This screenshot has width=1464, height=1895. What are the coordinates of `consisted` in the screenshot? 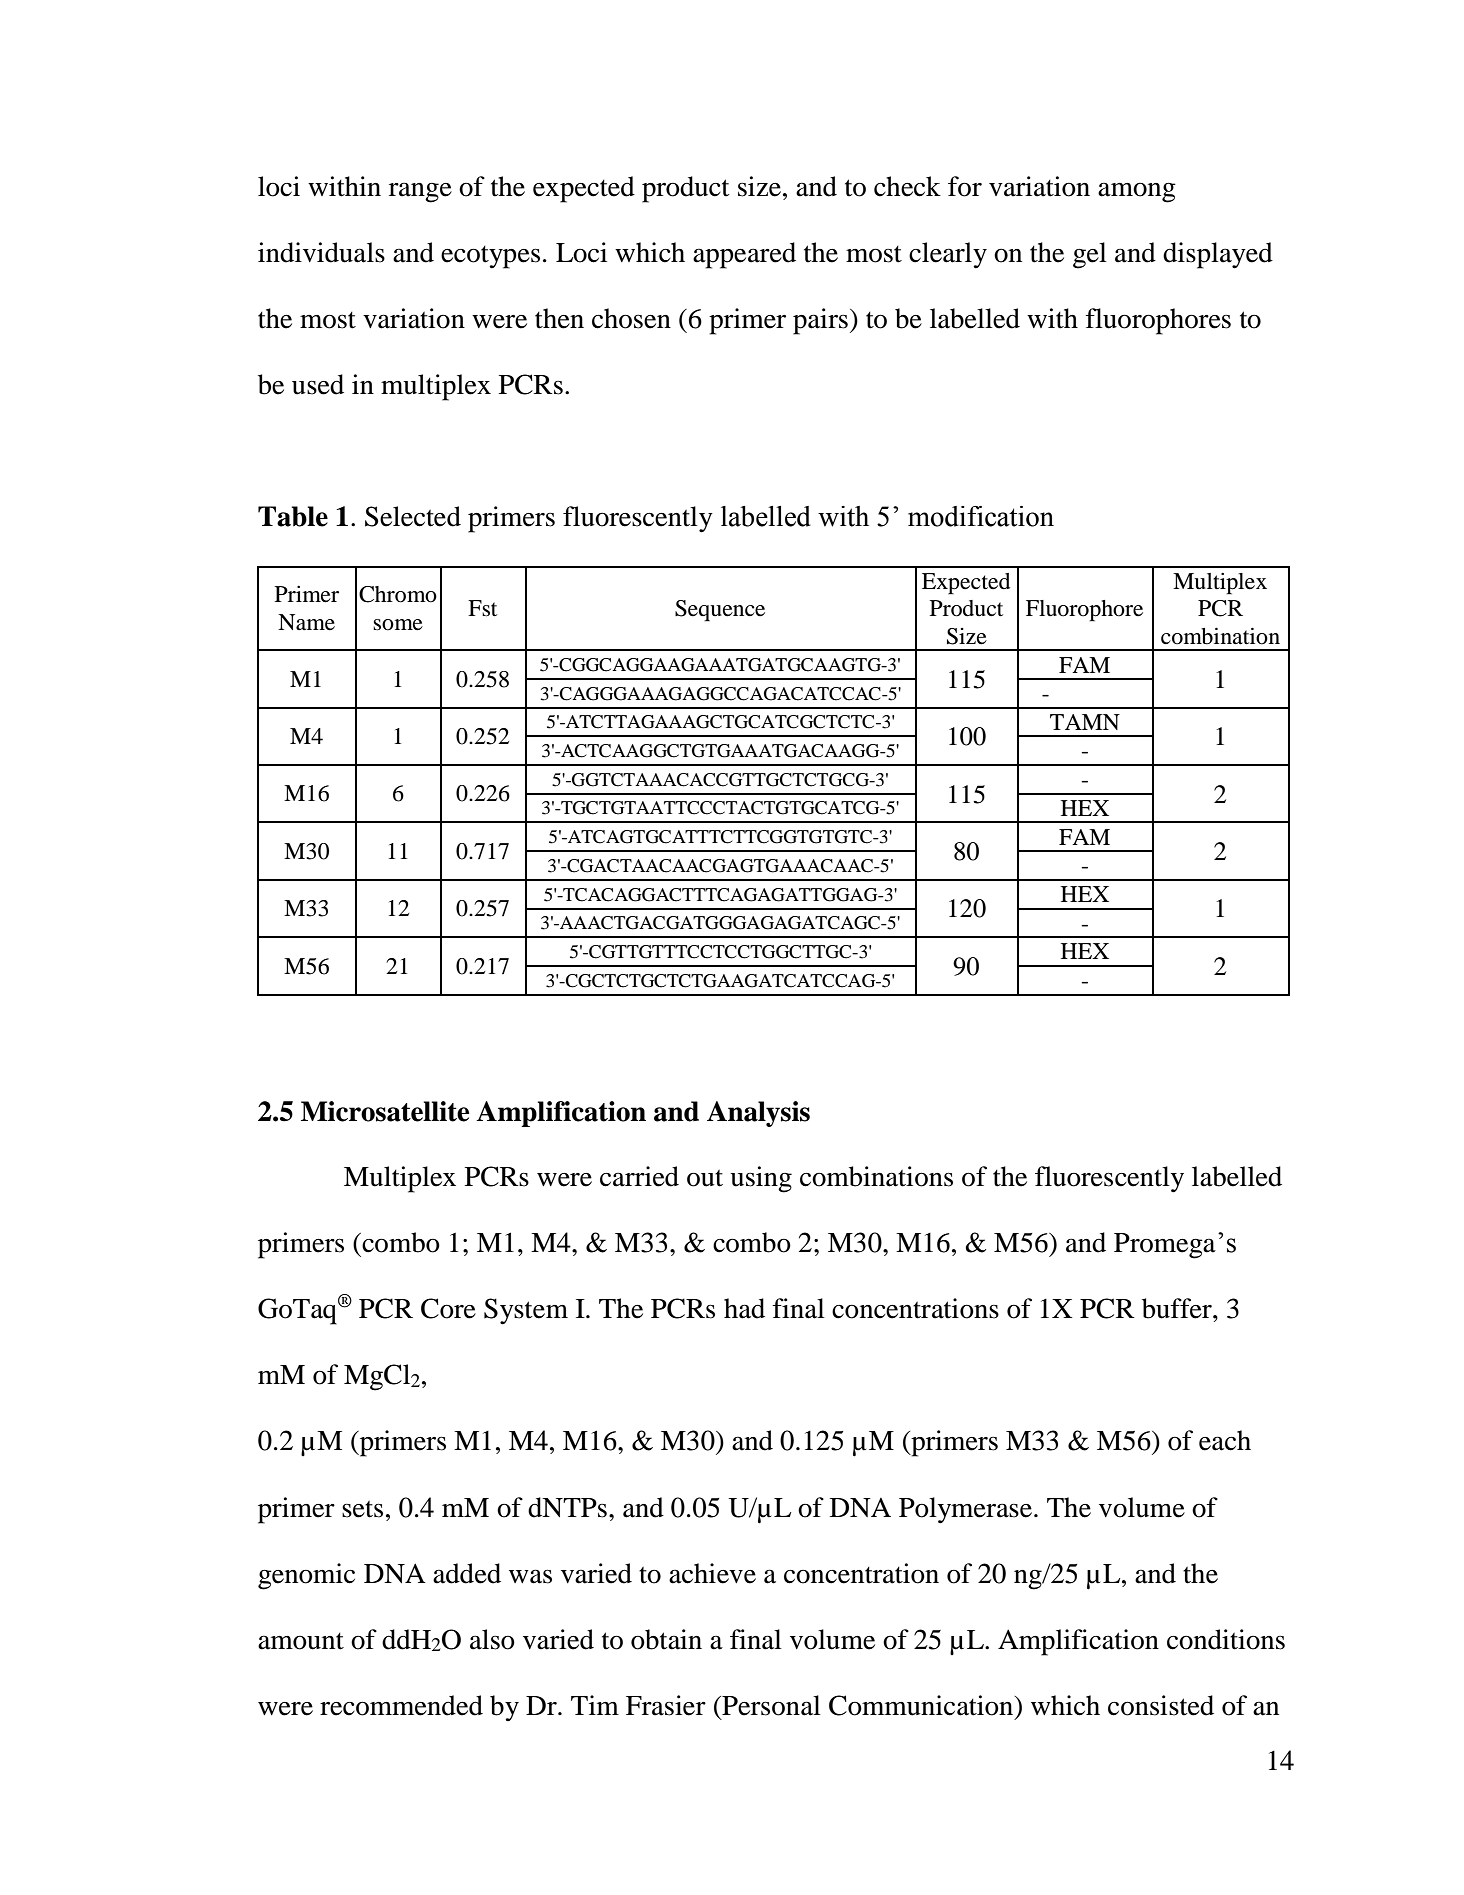 It's located at (1161, 1705).
